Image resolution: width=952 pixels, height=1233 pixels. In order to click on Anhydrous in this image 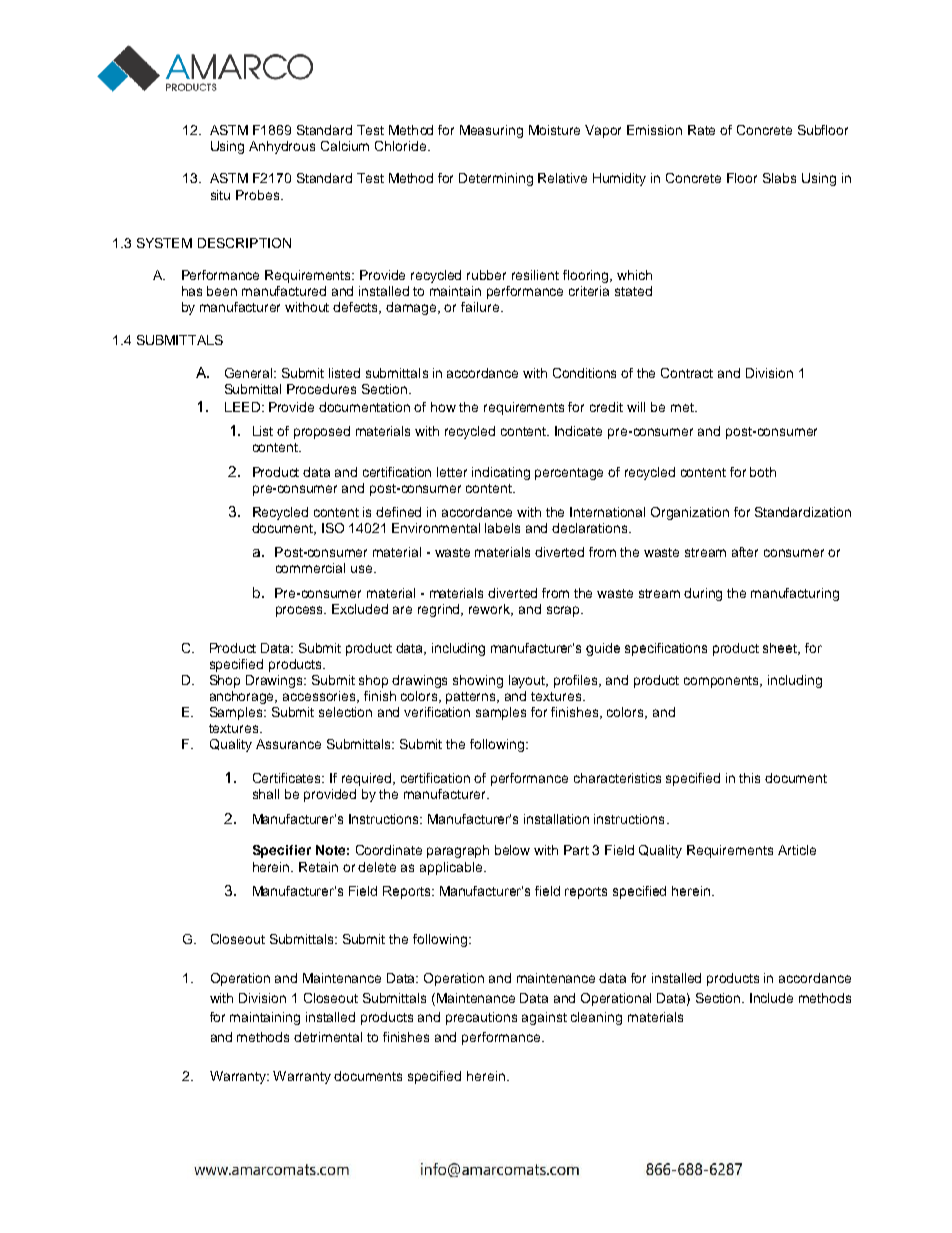, I will do `click(282, 147)`.
